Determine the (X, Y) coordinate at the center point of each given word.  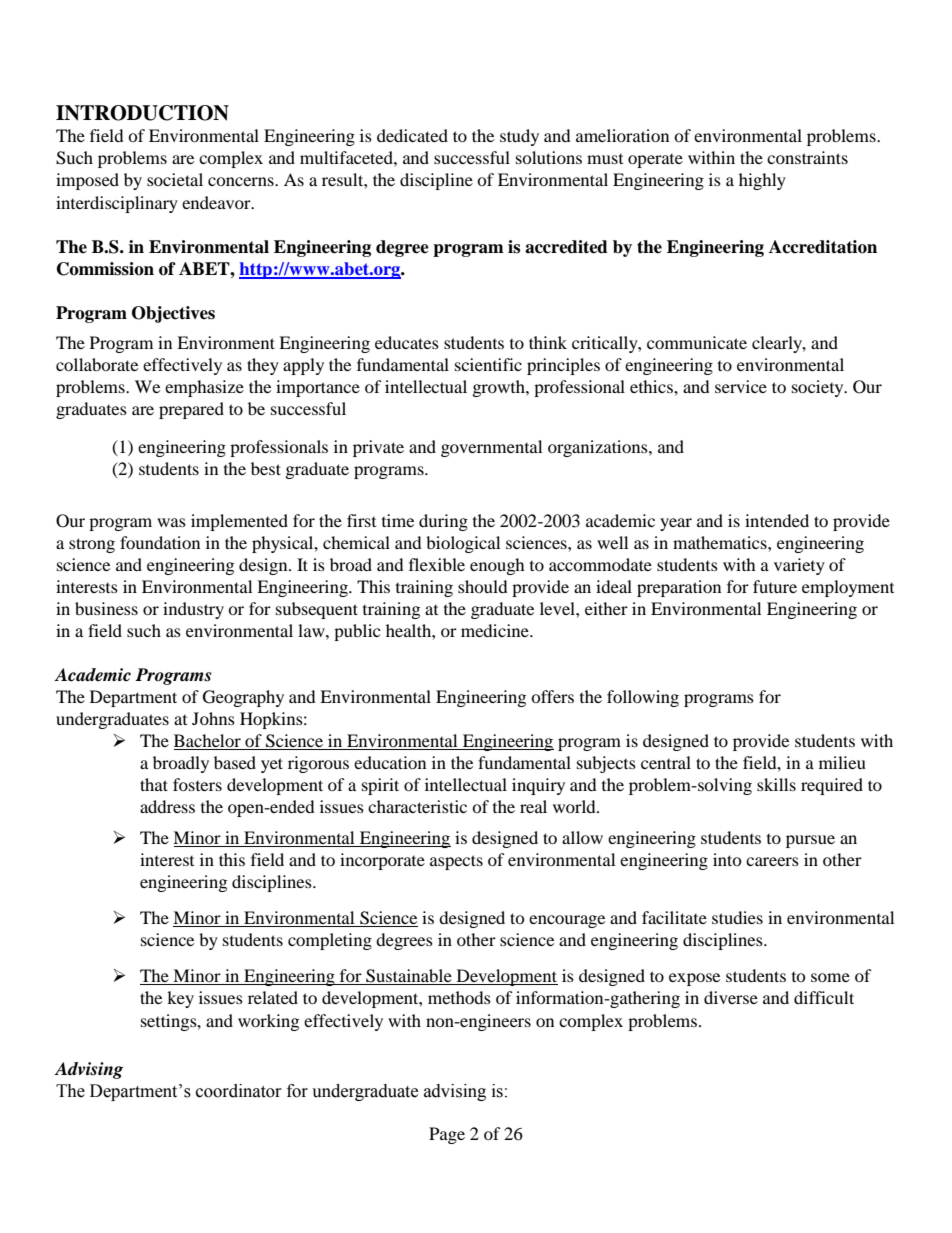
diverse (731, 997)
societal (175, 179)
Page (447, 1135)
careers (772, 861)
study (519, 137)
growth (500, 388)
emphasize (204, 388)
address (167, 806)
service (741, 386)
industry (193, 610)
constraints (807, 157)
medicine (496, 630)
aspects (456, 862)
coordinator (239, 1091)
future (775, 586)
